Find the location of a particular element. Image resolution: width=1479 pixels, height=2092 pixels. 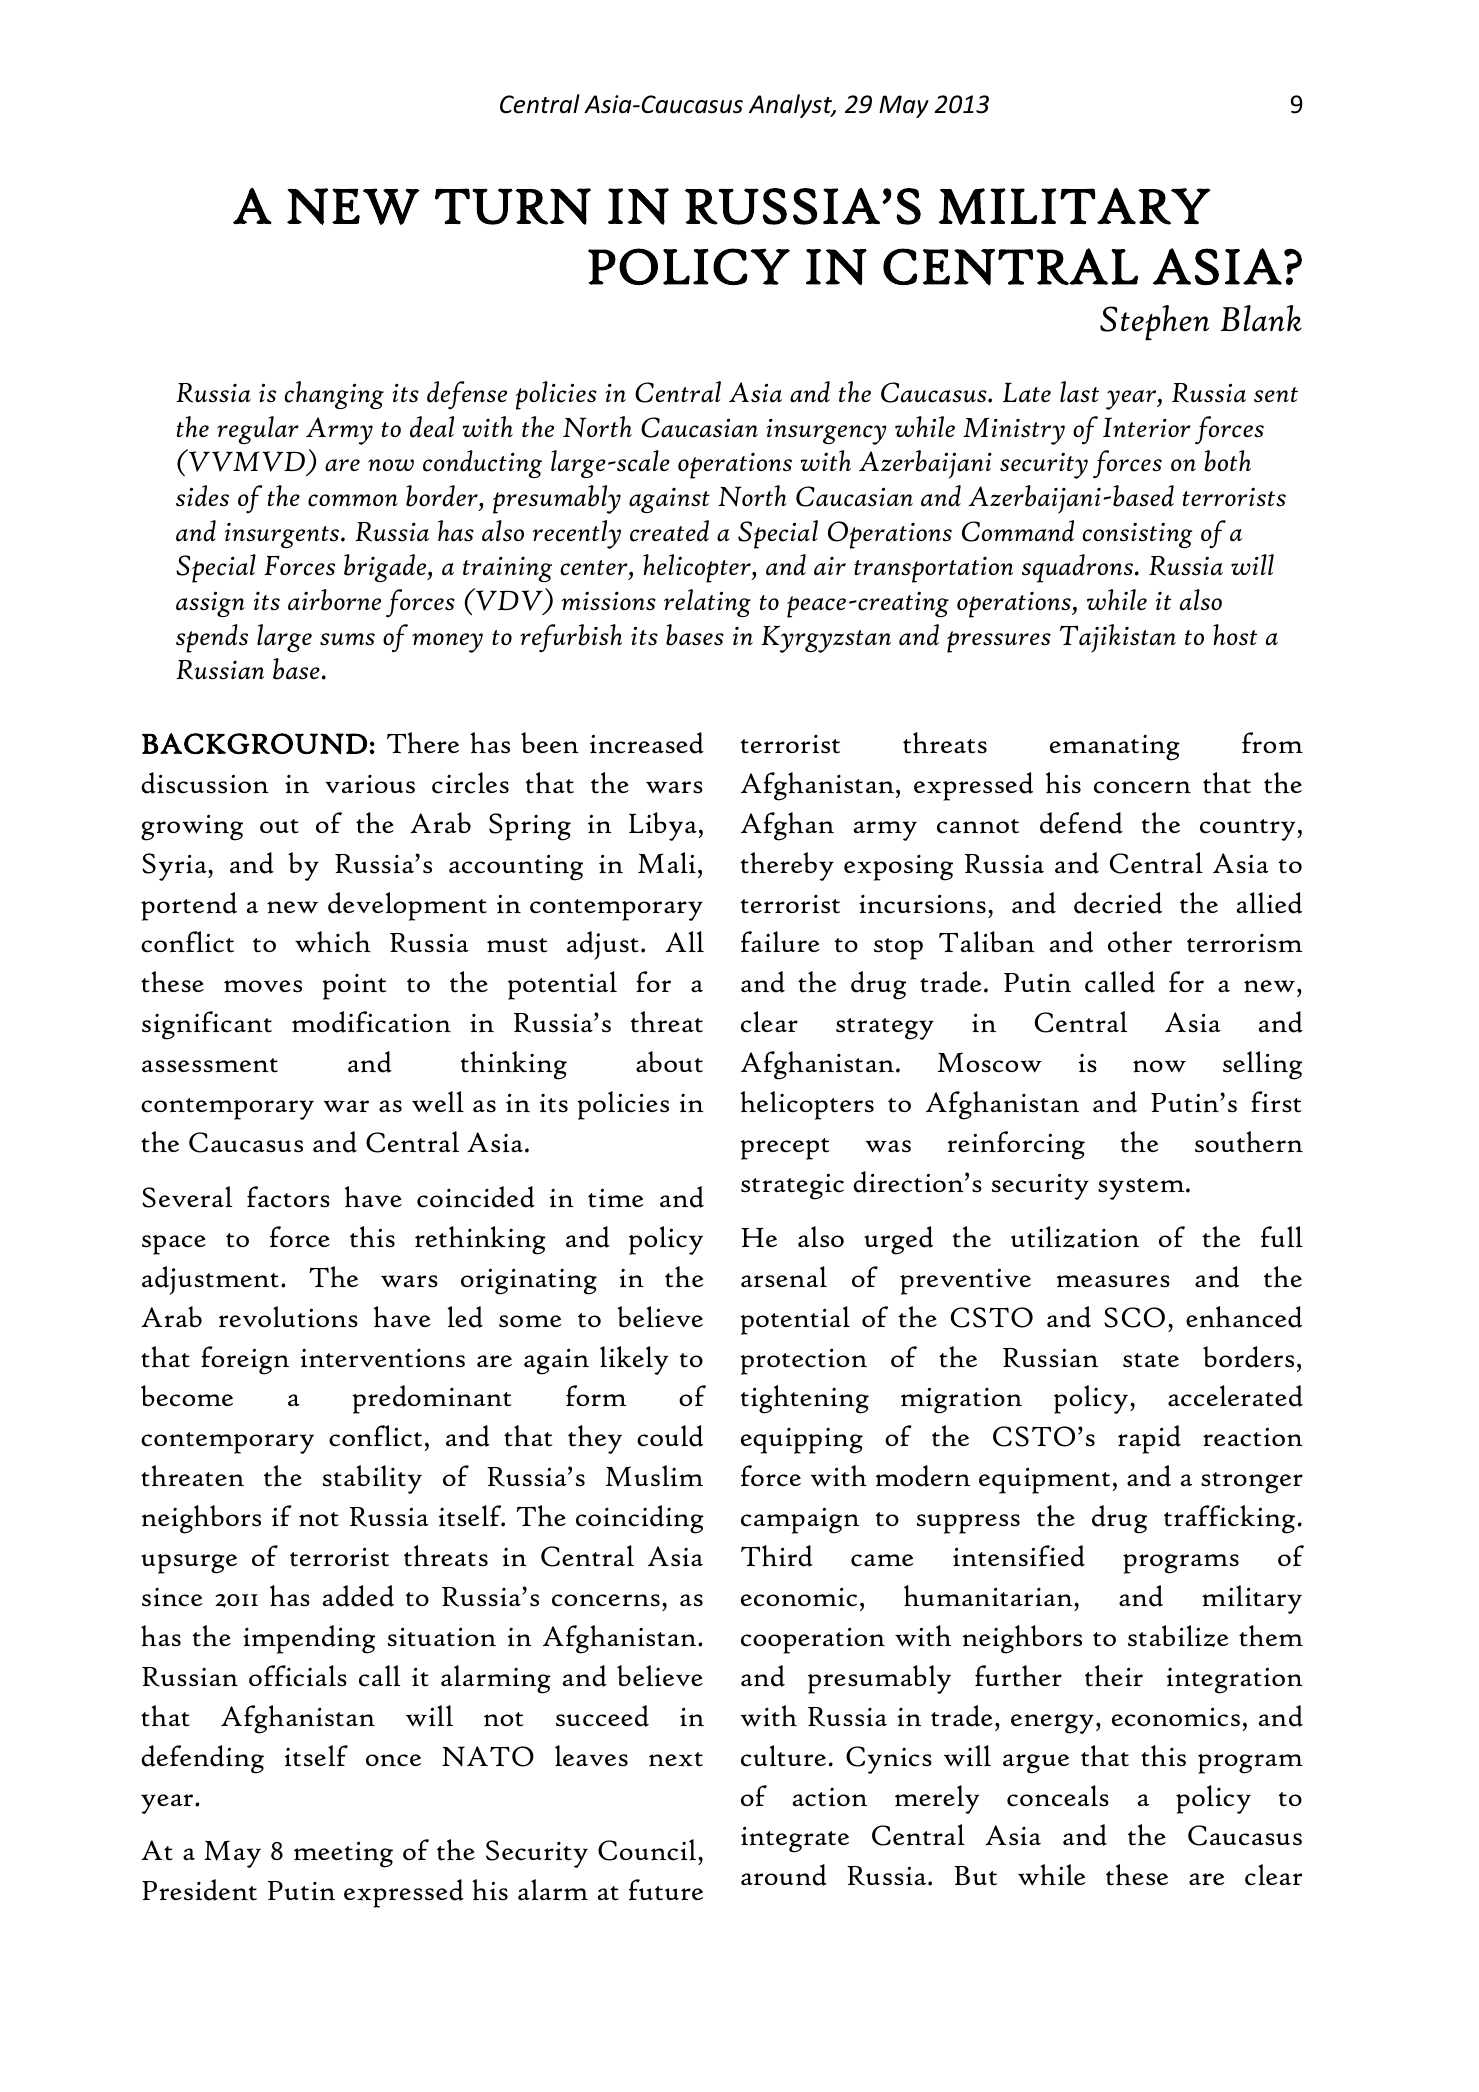

increased is located at coordinates (647, 743).
